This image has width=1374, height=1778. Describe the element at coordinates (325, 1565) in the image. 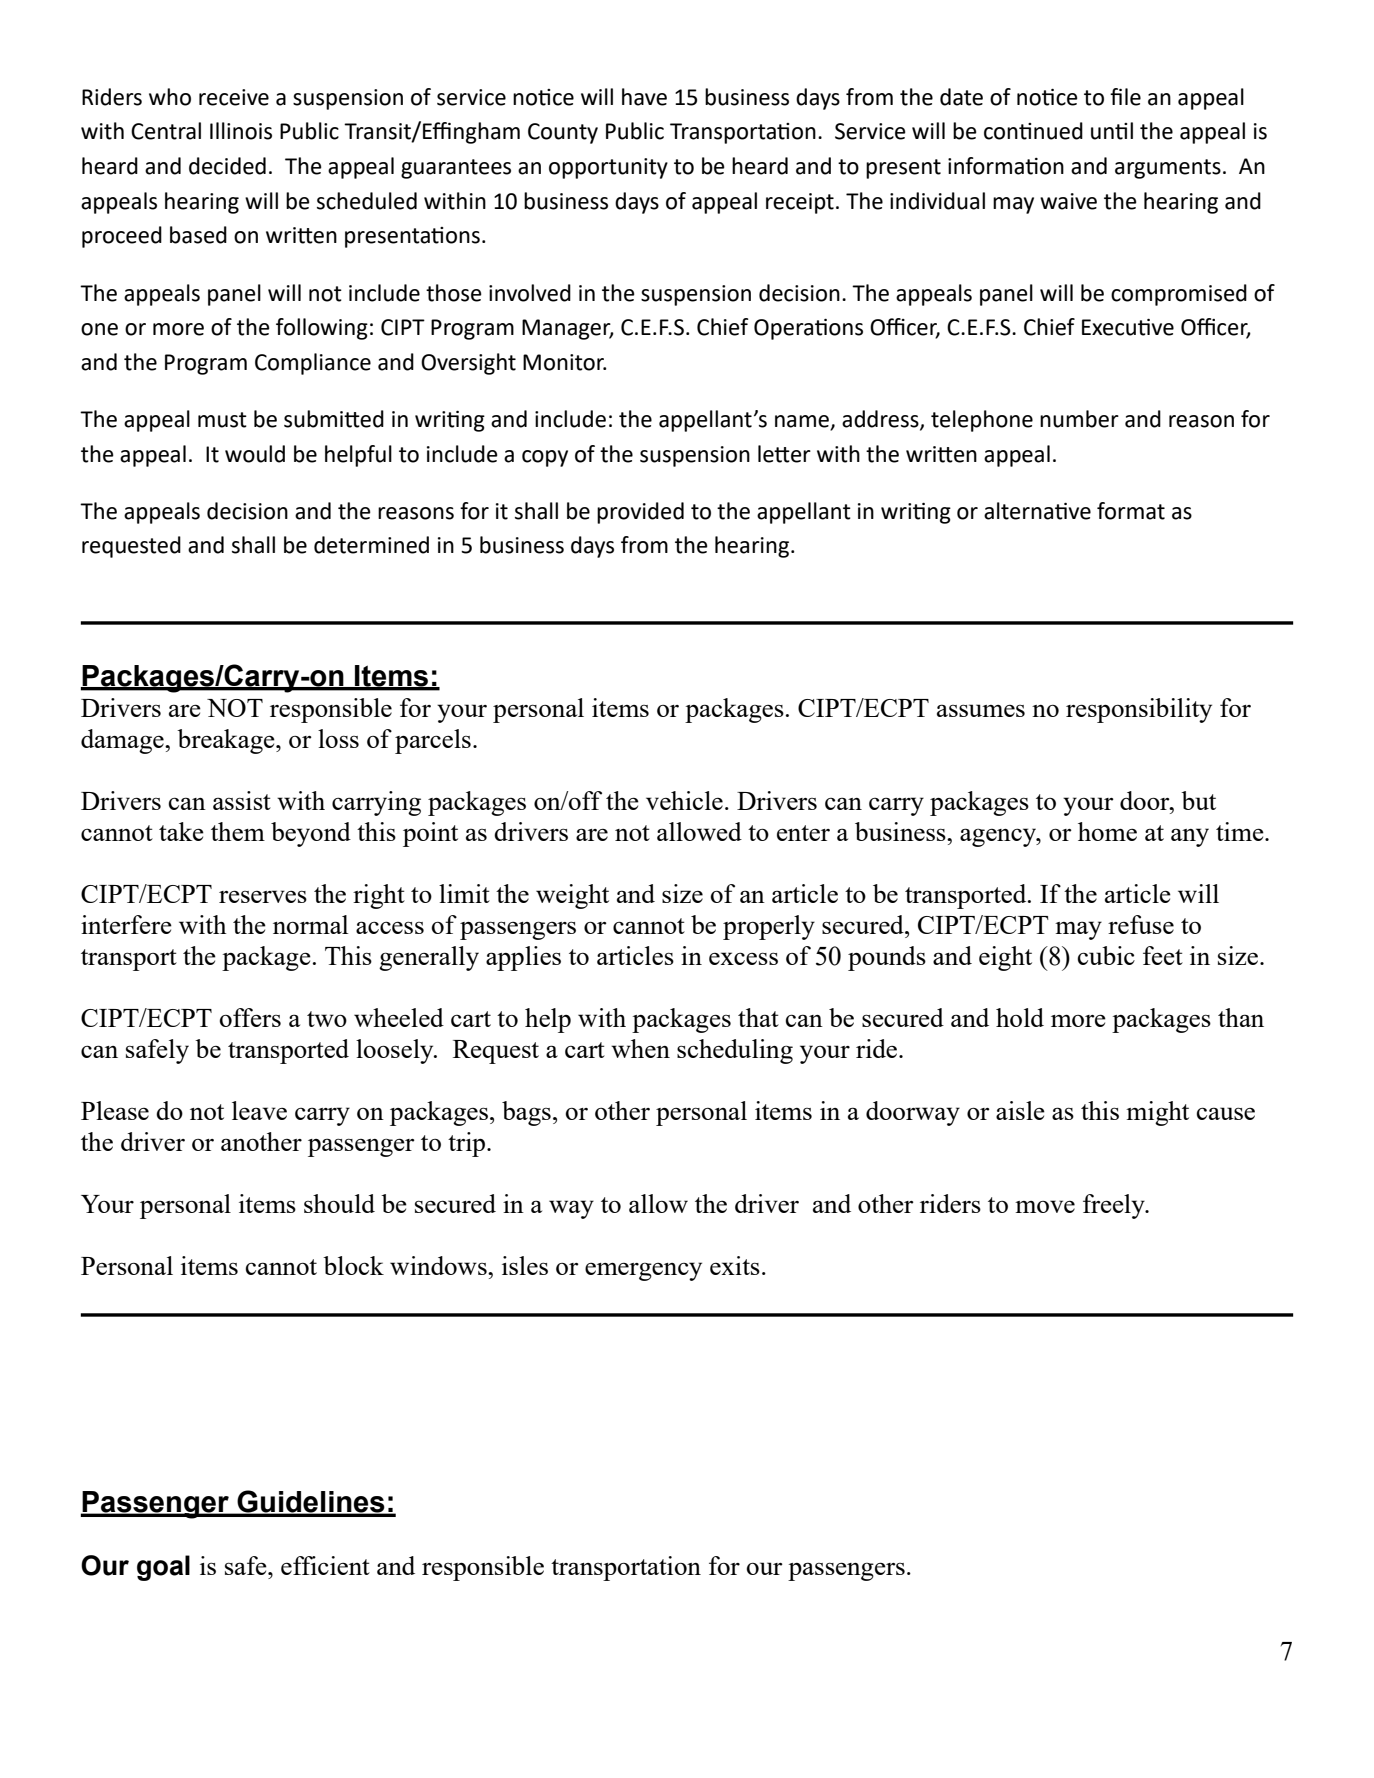

I see `efficient` at that location.
